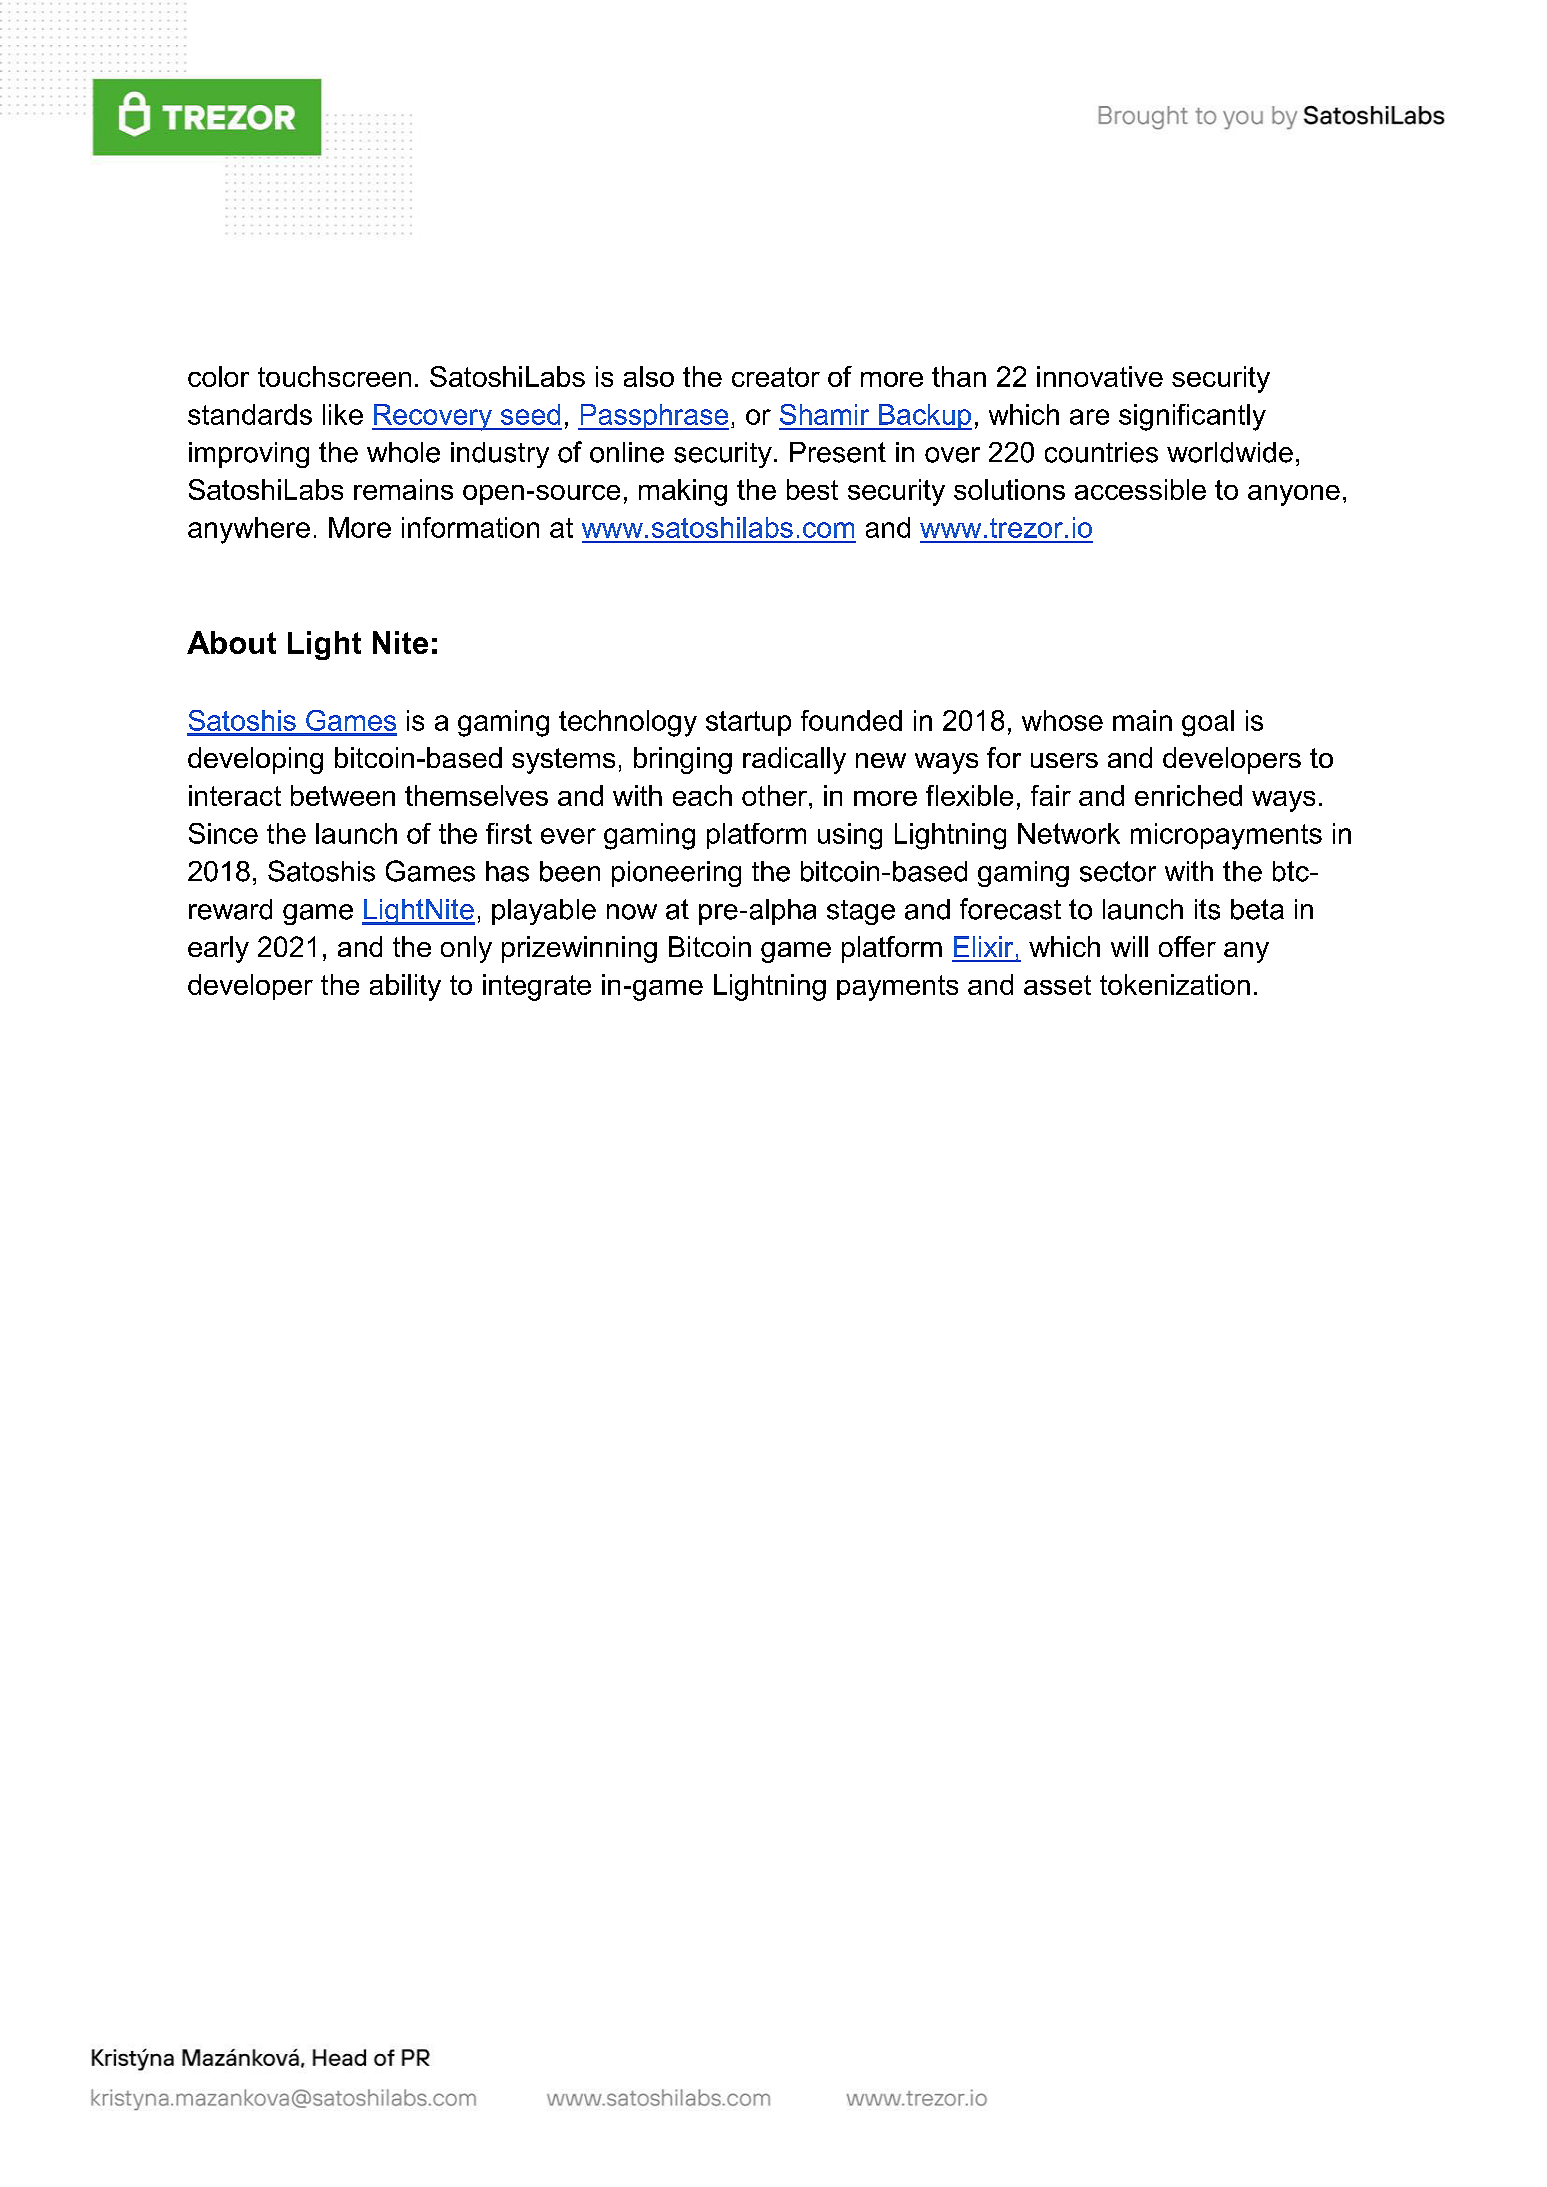  I want to click on making, so click(683, 492).
